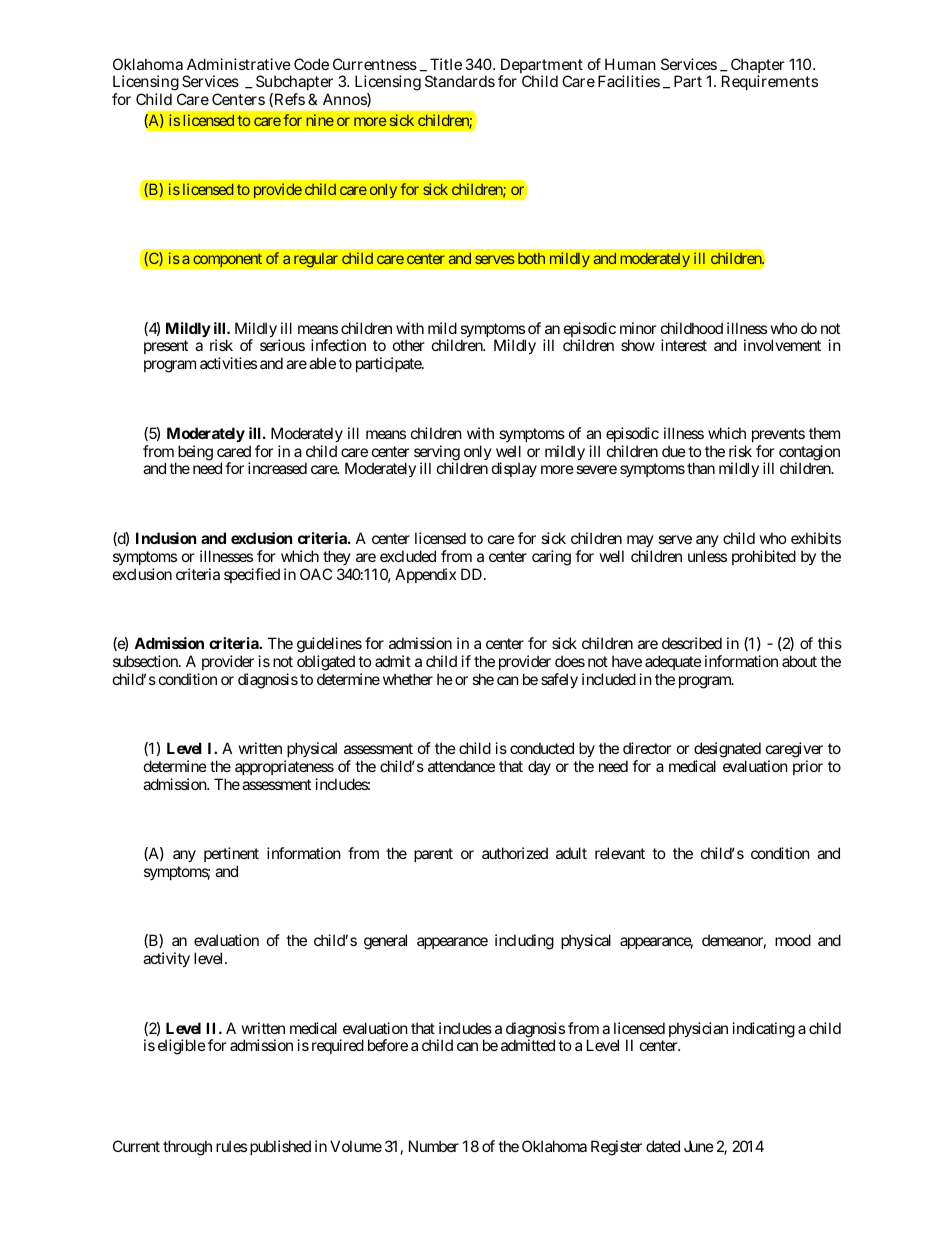 Image resolution: width=952 pixels, height=1233 pixels. What do you see at coordinates (239, 64) in the screenshot?
I see `Administrative` at bounding box center [239, 64].
